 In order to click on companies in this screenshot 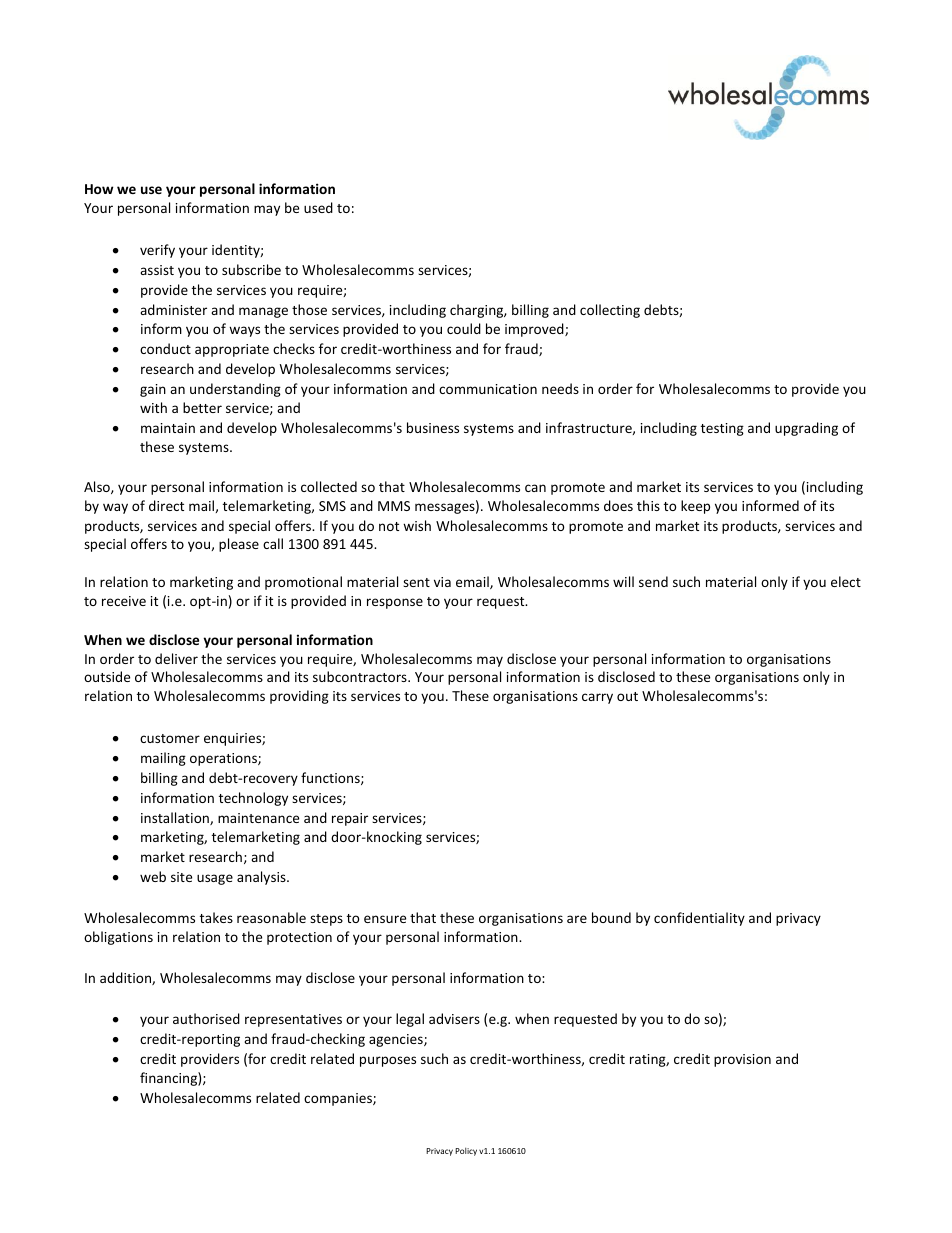, I will do `click(339, 1099)`.
